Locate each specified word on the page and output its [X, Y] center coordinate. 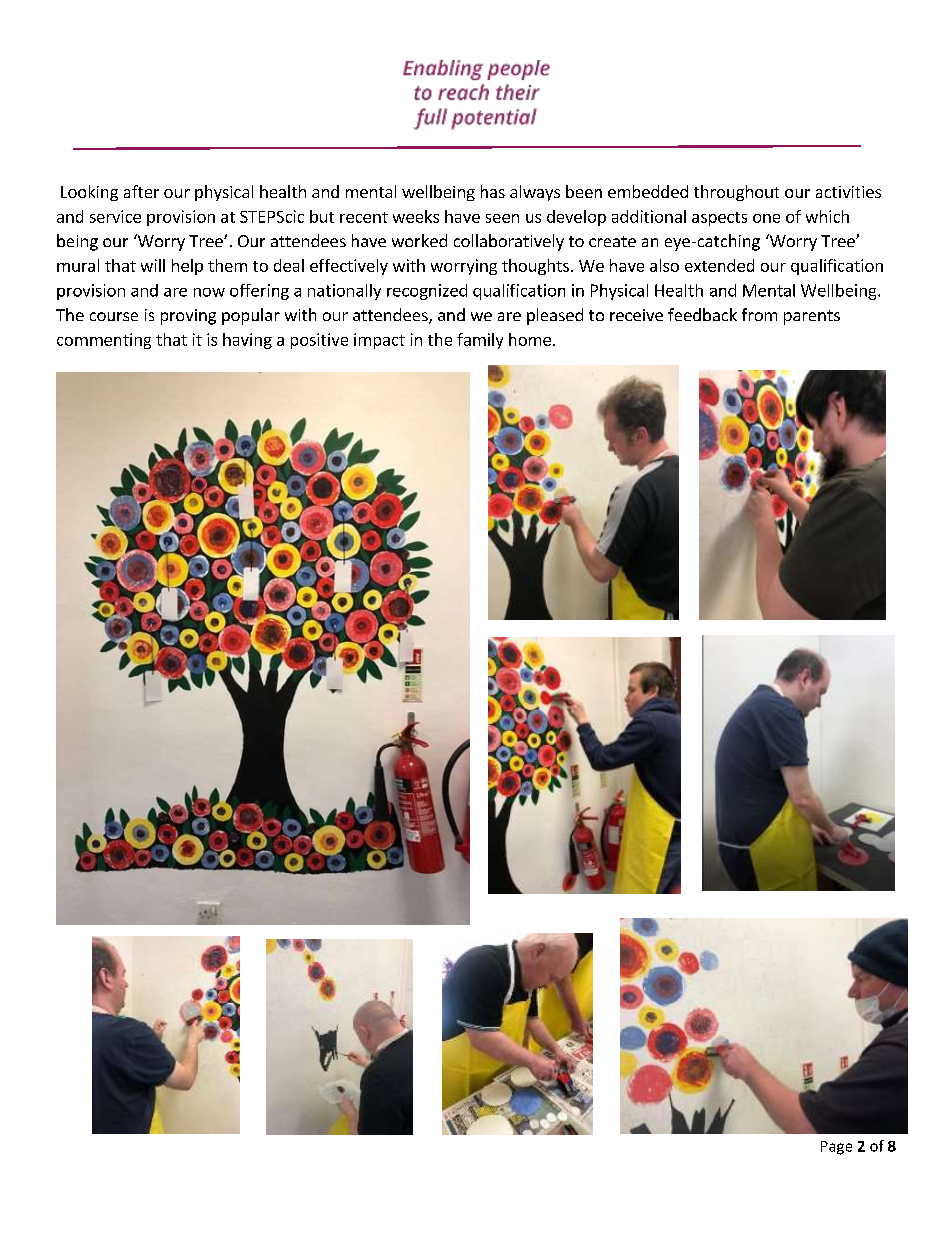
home [530, 339]
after [141, 191]
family [480, 341]
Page [836, 1148]
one [766, 218]
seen [502, 218]
